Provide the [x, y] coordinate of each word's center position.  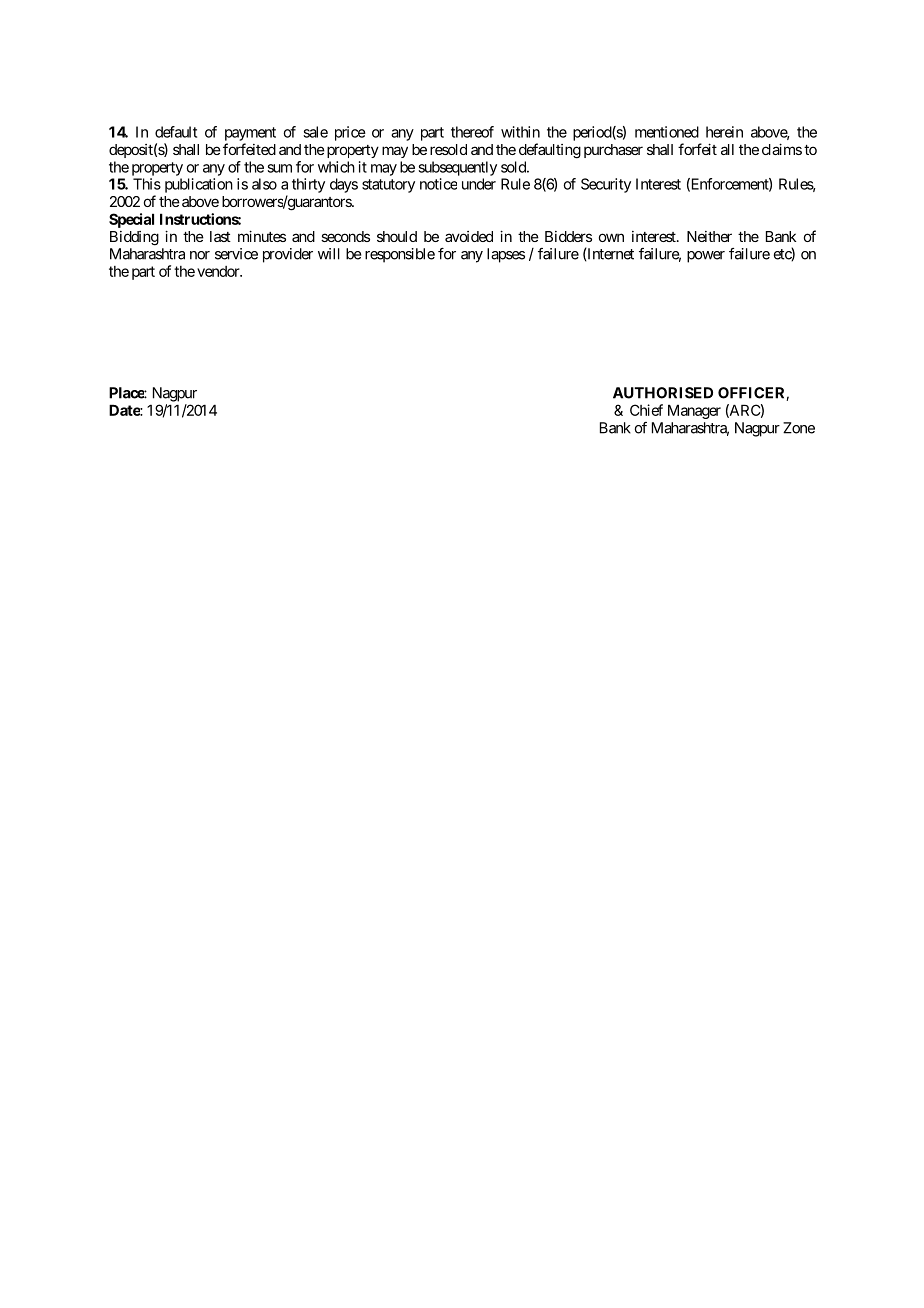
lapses [506, 255]
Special [131, 220]
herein [724, 132]
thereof [472, 132]
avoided [469, 236]
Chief [646, 410]
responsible [400, 255]
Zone [799, 428]
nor [200, 255]
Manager [694, 411]
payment [250, 134]
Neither [709, 236]
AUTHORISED [663, 393]
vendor [219, 271]
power [706, 257]
